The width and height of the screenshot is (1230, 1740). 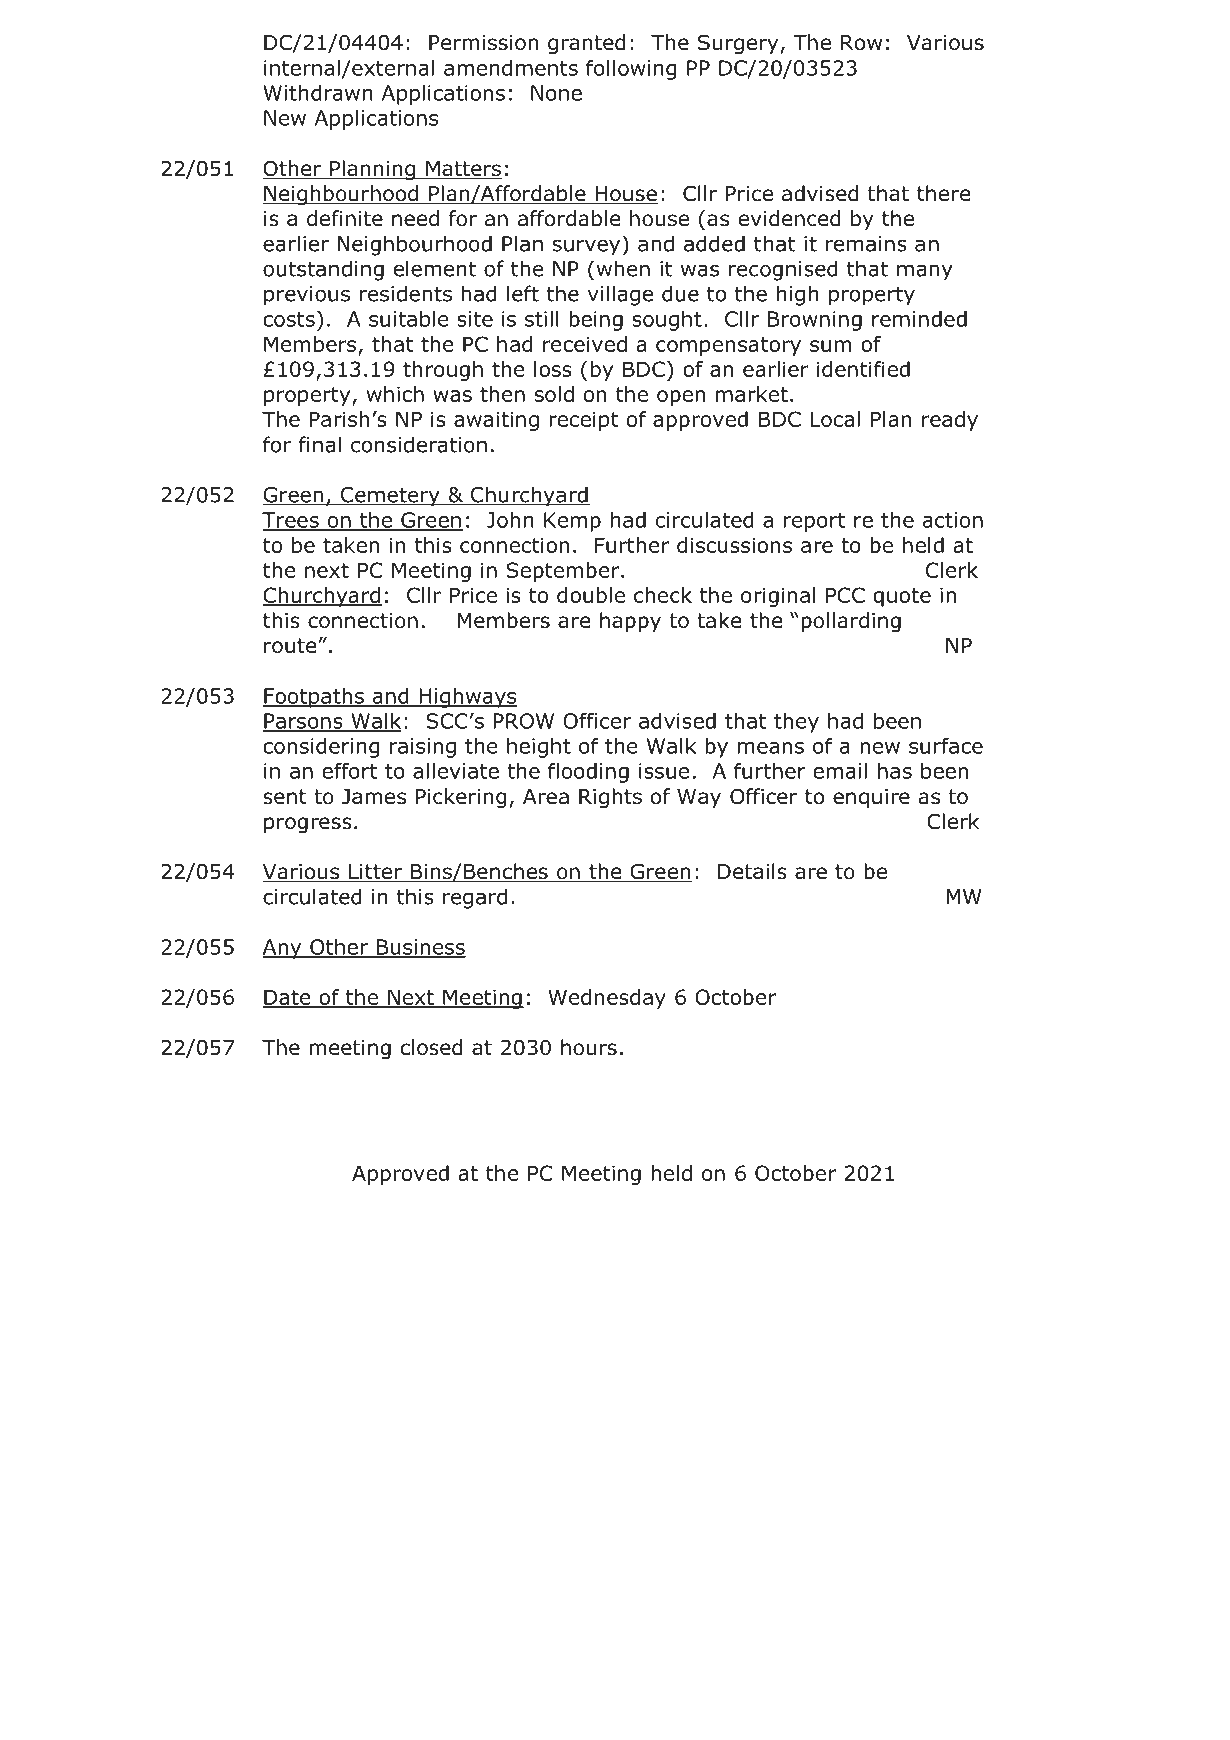 I want to click on Surgery, so click(x=739, y=44).
